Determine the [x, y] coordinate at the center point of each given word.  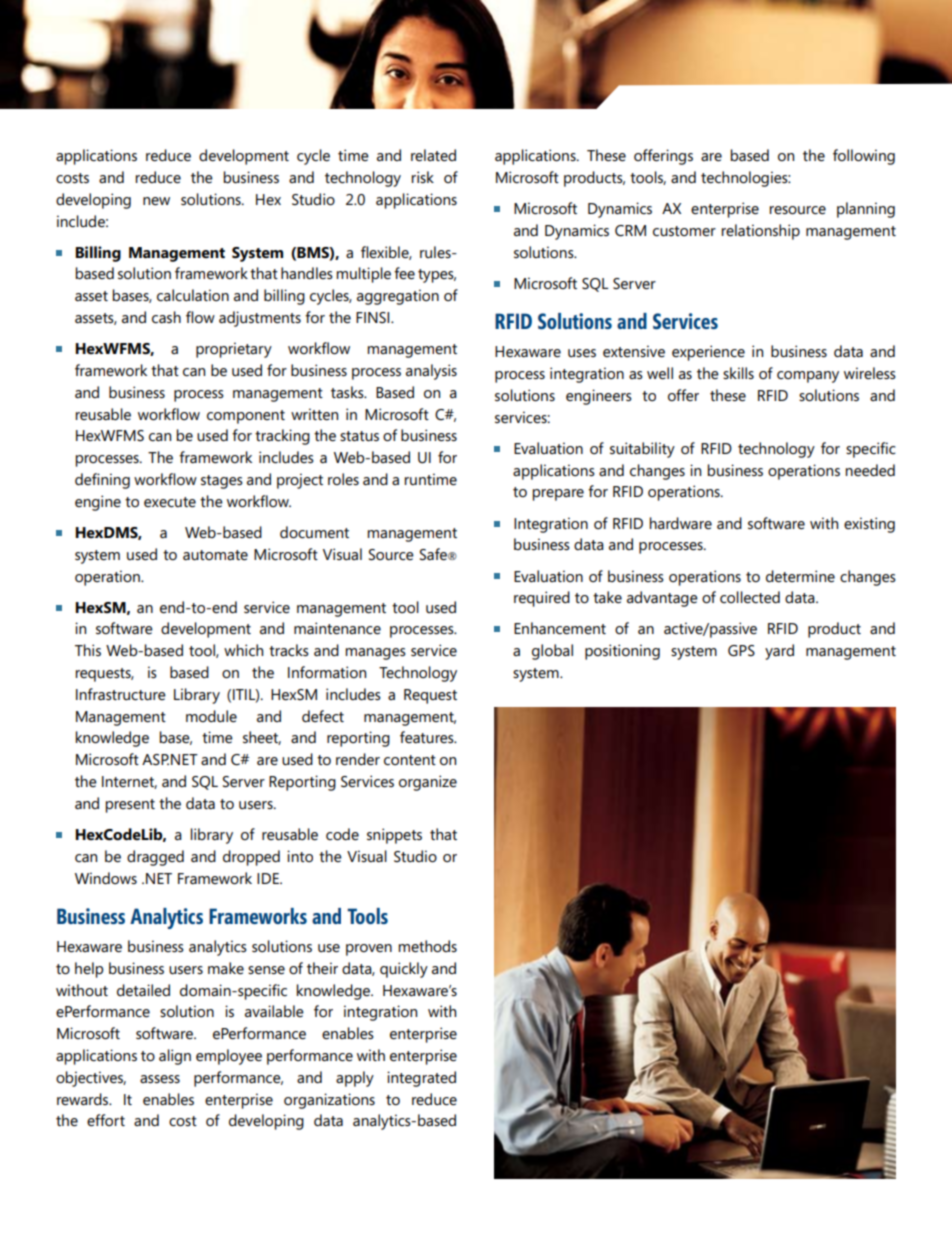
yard [779, 652]
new [156, 201]
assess [160, 1079]
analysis [431, 372]
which [243, 650]
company [808, 377]
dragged [155, 858]
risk [423, 177]
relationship [761, 232]
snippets [394, 836]
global [552, 652]
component [246, 417]
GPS [741, 650]
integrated [421, 1079]
